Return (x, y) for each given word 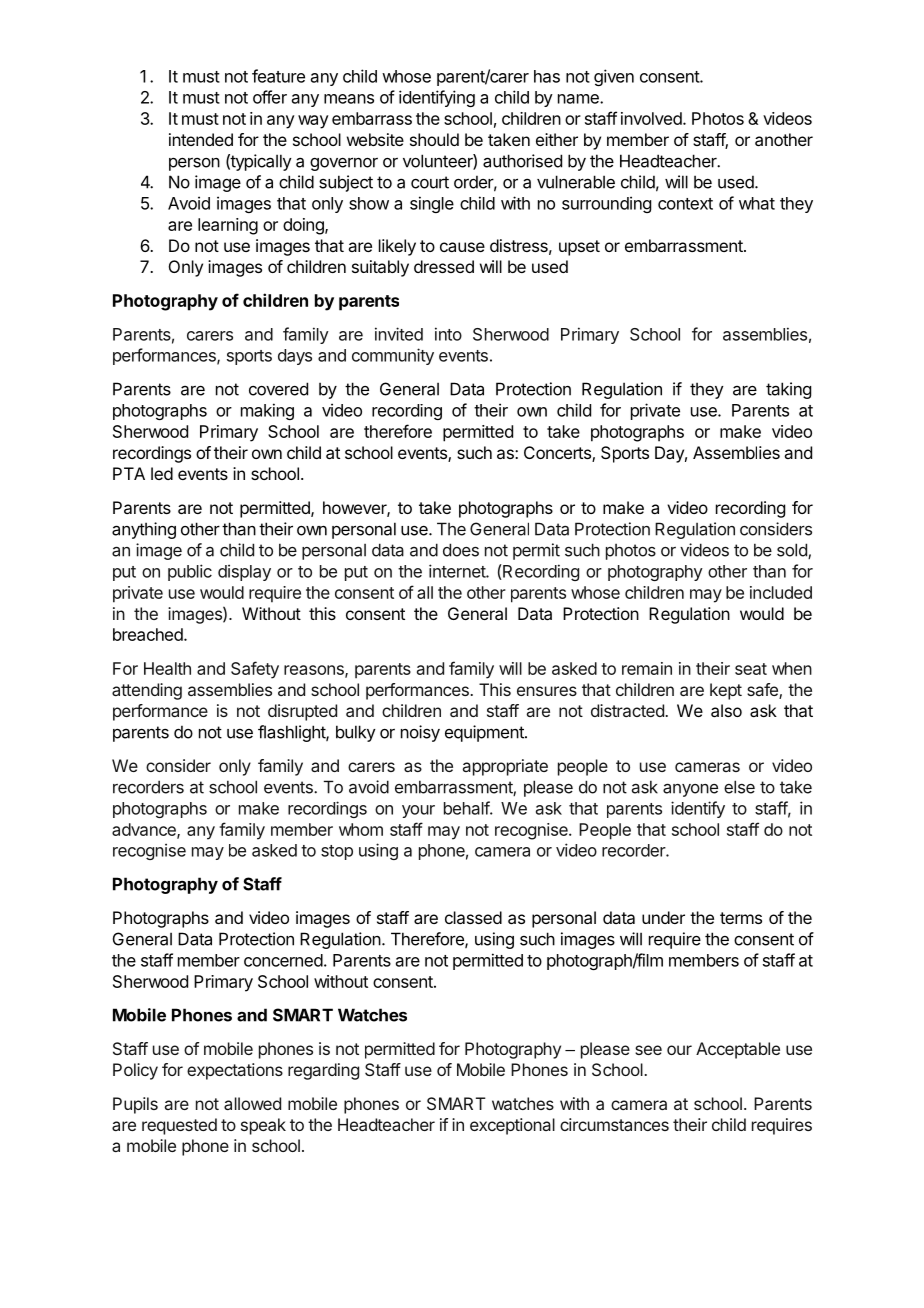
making (267, 411)
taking (788, 390)
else (739, 787)
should (434, 139)
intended (201, 139)
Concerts (558, 454)
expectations (235, 1071)
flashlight (292, 733)
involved (651, 118)
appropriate (505, 767)
